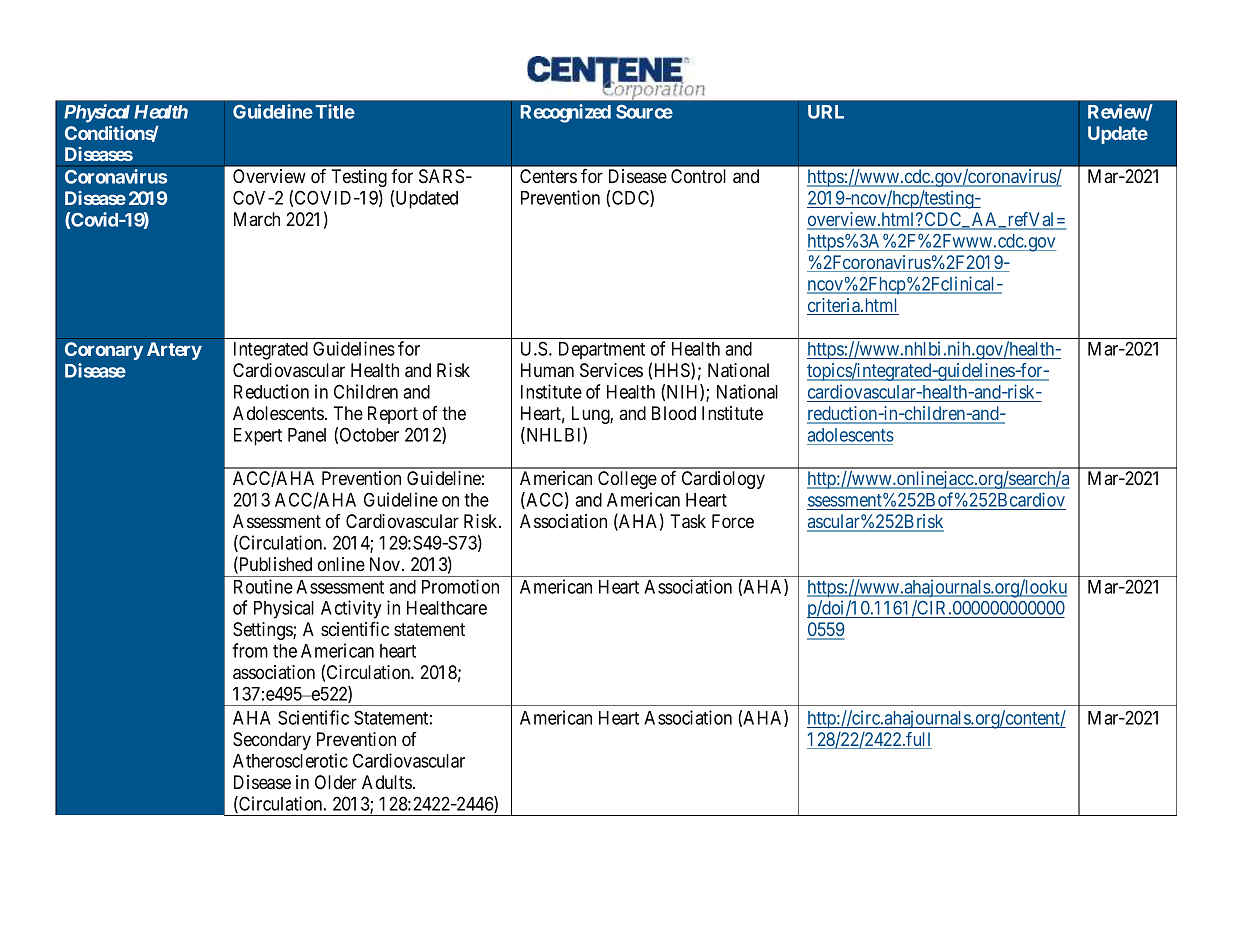 This screenshot has height=952, width=1233. Describe the element at coordinates (566, 113) in the screenshot. I see `Recognized` at that location.
